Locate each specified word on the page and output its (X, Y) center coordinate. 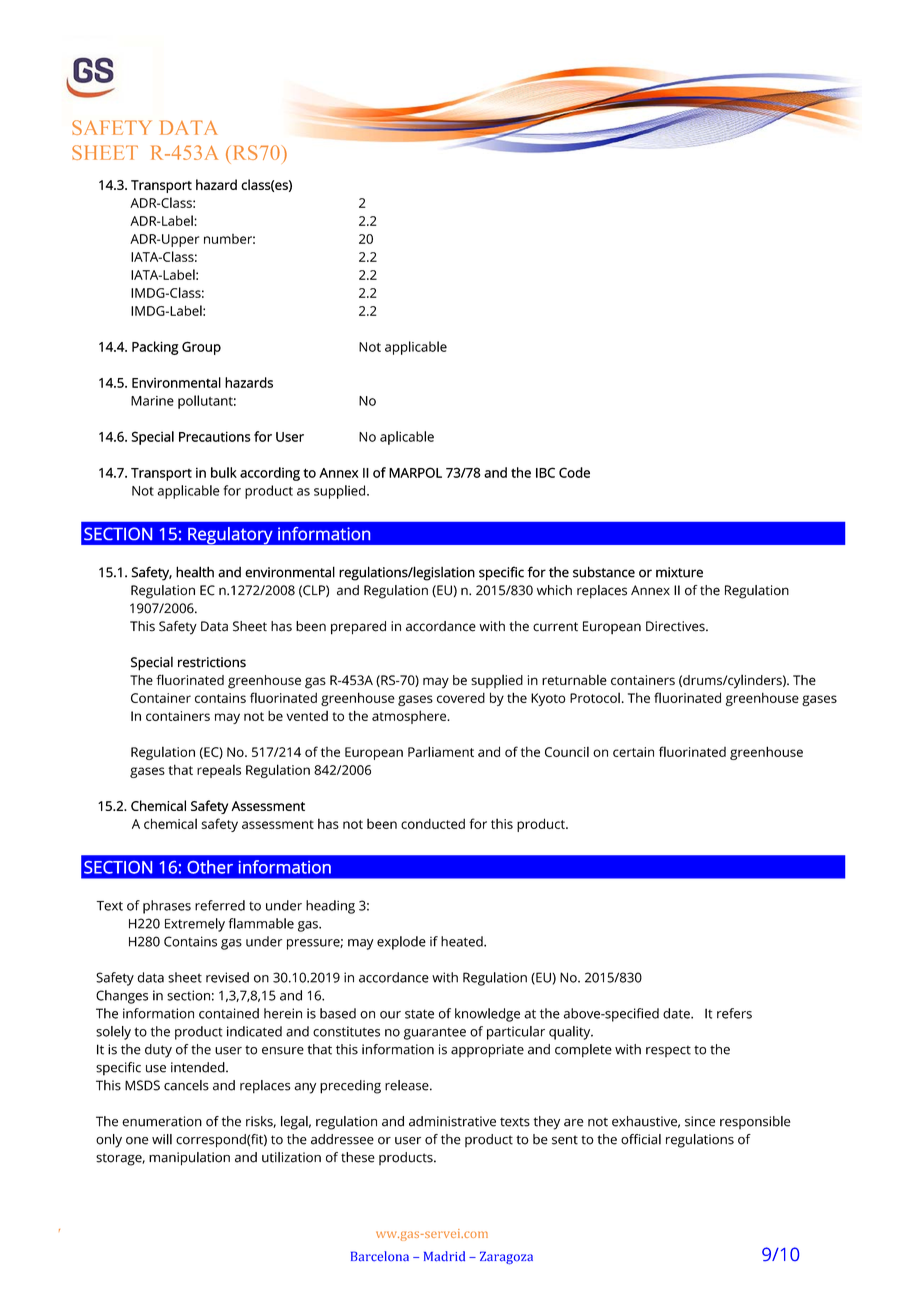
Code (574, 472)
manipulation (189, 1159)
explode (401, 943)
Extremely (195, 925)
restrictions (212, 662)
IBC (545, 472)
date (677, 1013)
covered (461, 697)
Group (201, 348)
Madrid (444, 1256)
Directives (676, 626)
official (641, 1139)
